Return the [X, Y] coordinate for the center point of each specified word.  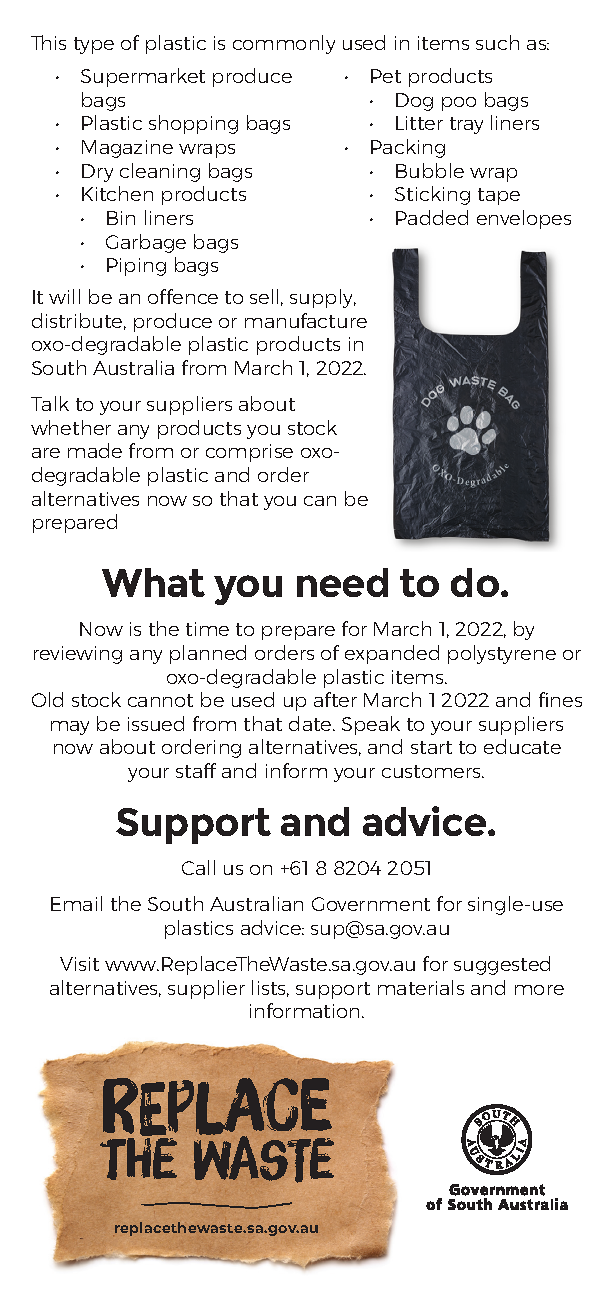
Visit [79, 964]
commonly [284, 44]
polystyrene [502, 654]
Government [371, 904]
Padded [432, 217]
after [335, 699]
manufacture [306, 320]
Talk [50, 403]
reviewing [78, 655]
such [497, 42]
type [94, 45]
